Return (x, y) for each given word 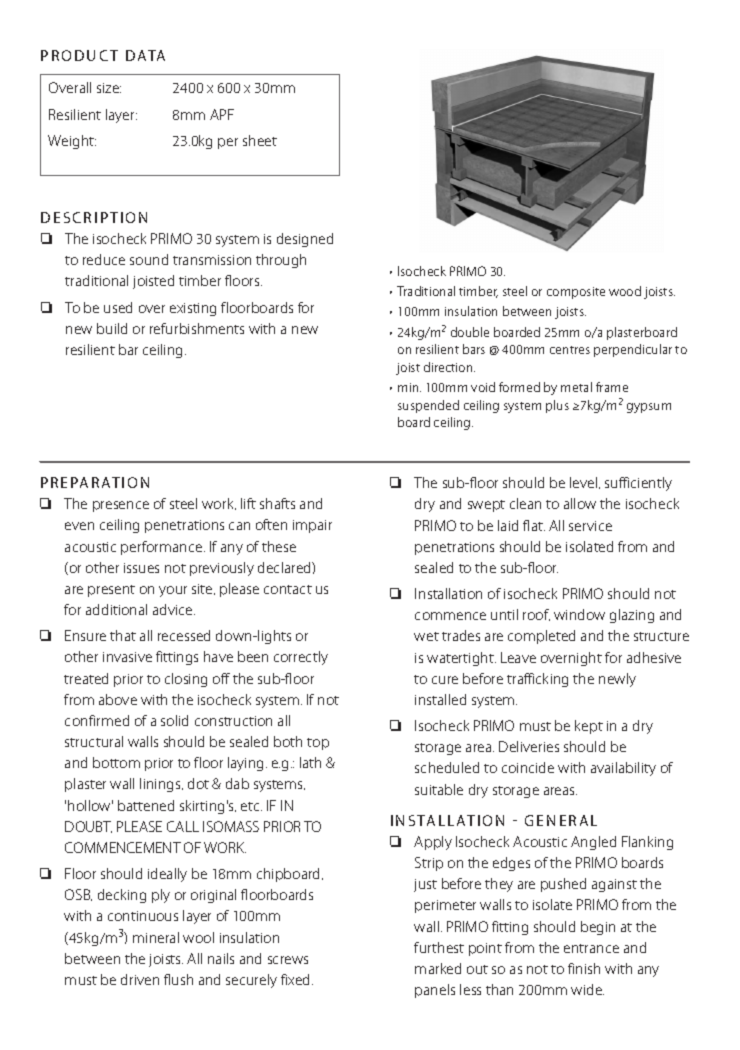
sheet (260, 140)
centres (570, 350)
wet (426, 636)
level (585, 483)
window (579, 614)
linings (161, 785)
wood (625, 291)
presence (121, 506)
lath (310, 762)
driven (140, 979)
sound (149, 259)
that (123, 635)
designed (305, 240)
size (109, 88)
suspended (428, 406)
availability (623, 769)
